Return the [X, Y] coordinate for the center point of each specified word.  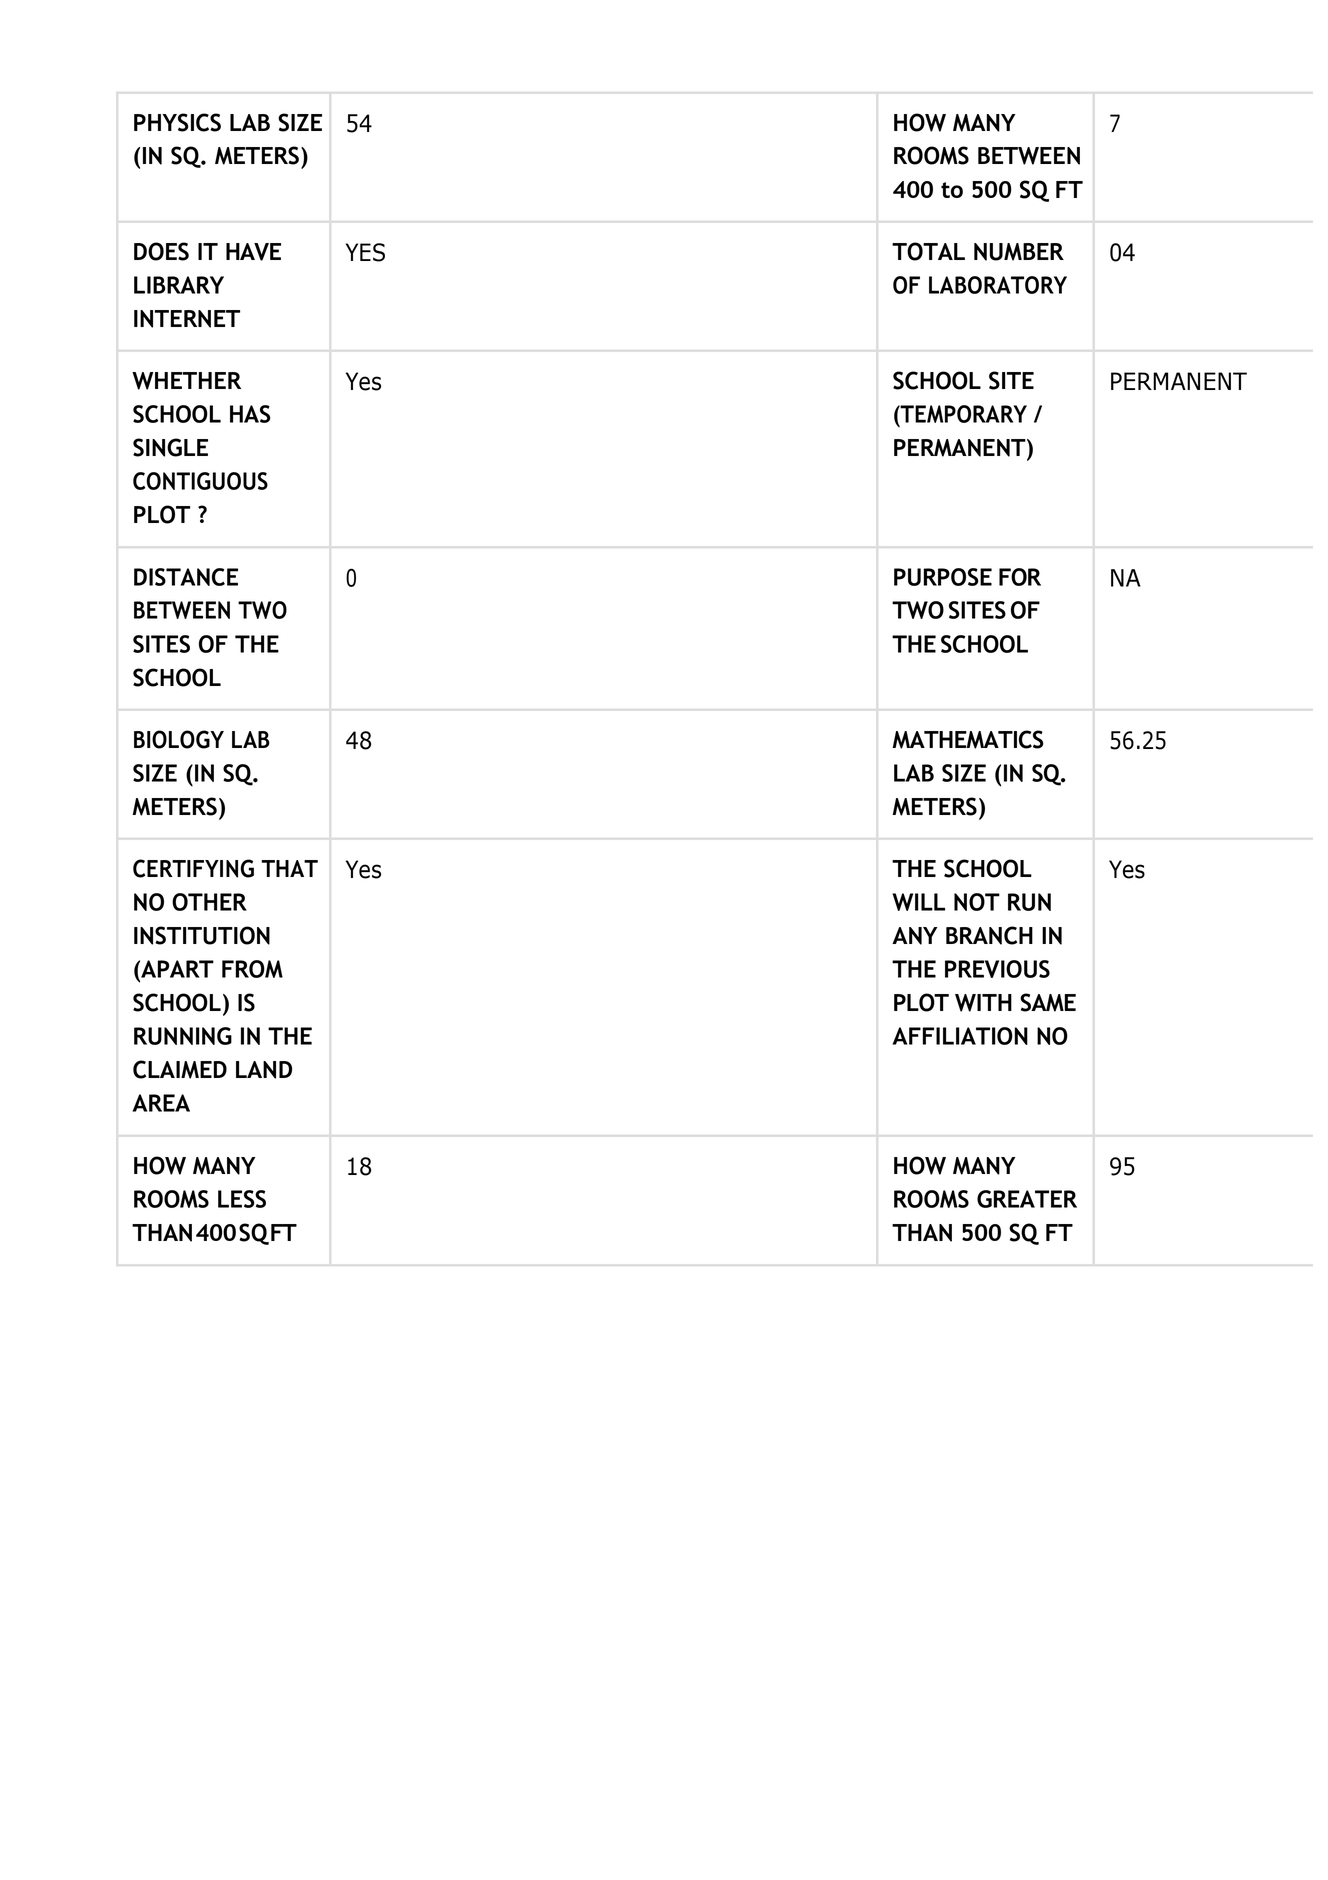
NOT [977, 902]
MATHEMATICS [968, 739]
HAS [250, 414]
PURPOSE [943, 577]
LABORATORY [998, 285]
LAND [264, 1070]
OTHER [209, 902]
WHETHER [186, 381]
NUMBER [1019, 252]
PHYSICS [177, 122]
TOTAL [928, 251]
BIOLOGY [179, 739]
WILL [918, 902]
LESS [242, 1199]
